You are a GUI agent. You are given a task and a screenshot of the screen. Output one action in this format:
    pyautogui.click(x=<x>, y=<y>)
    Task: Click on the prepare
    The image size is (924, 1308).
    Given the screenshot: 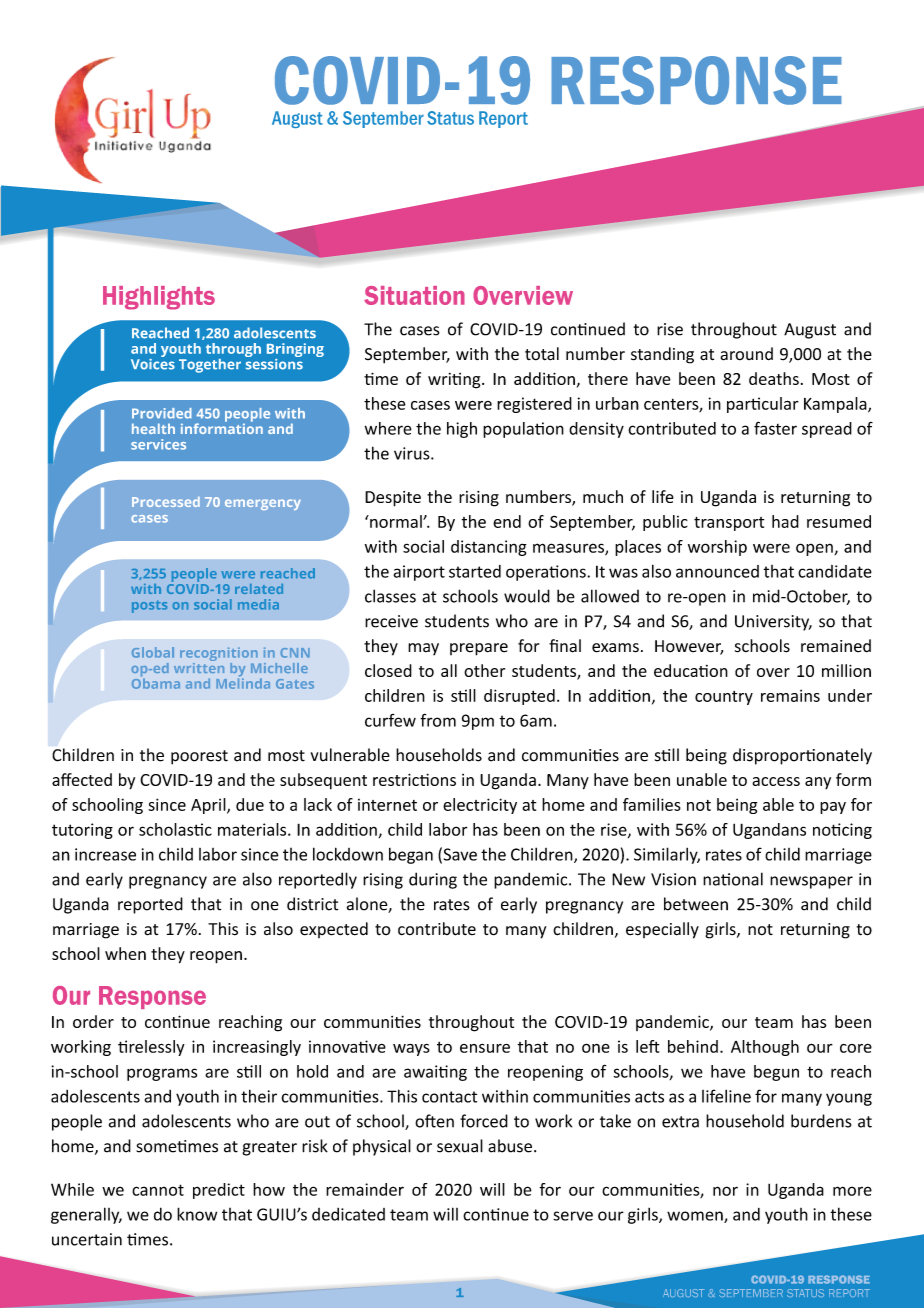 What is the action you would take?
    pyautogui.click(x=479, y=649)
